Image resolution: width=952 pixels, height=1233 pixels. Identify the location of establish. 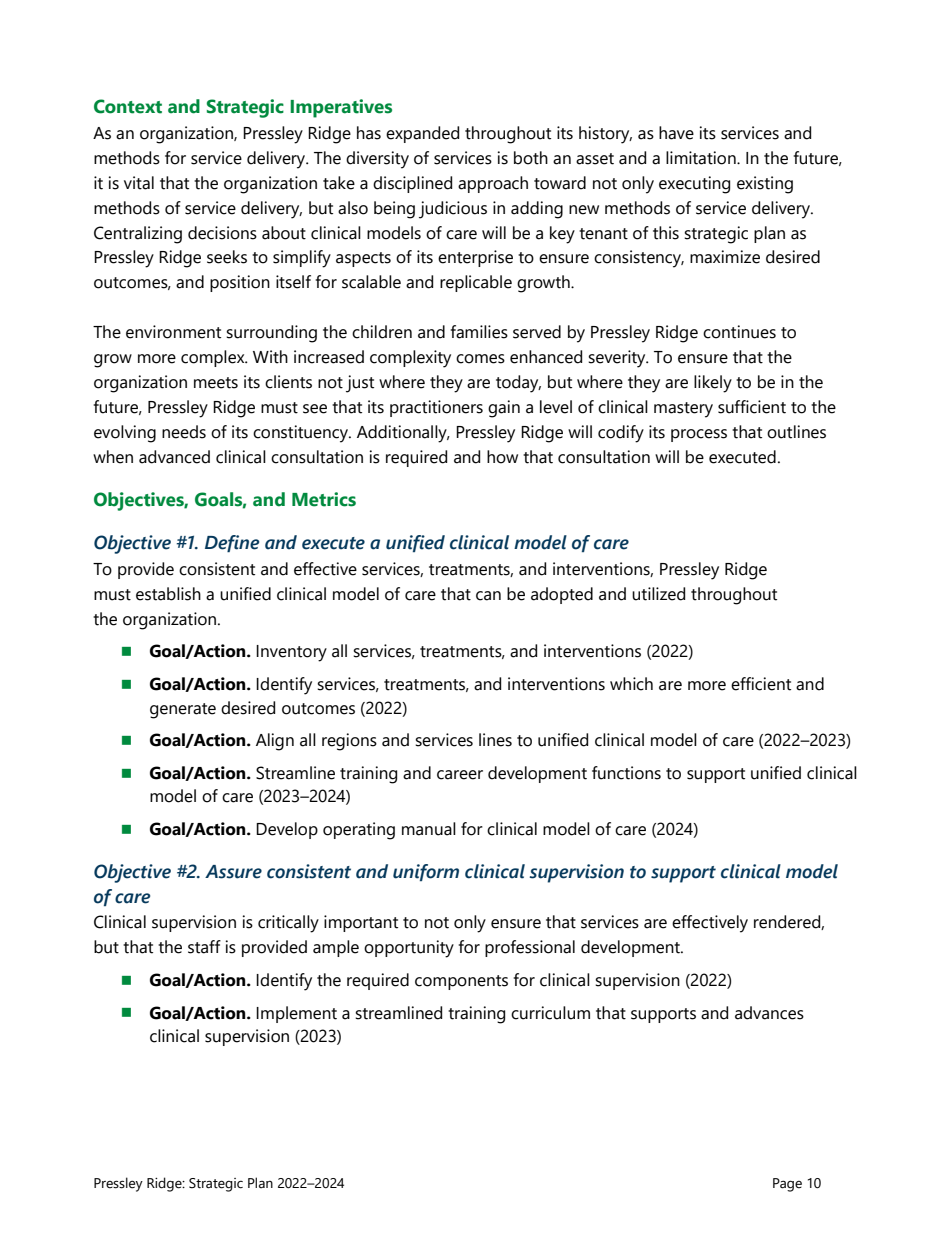
(168, 594).
